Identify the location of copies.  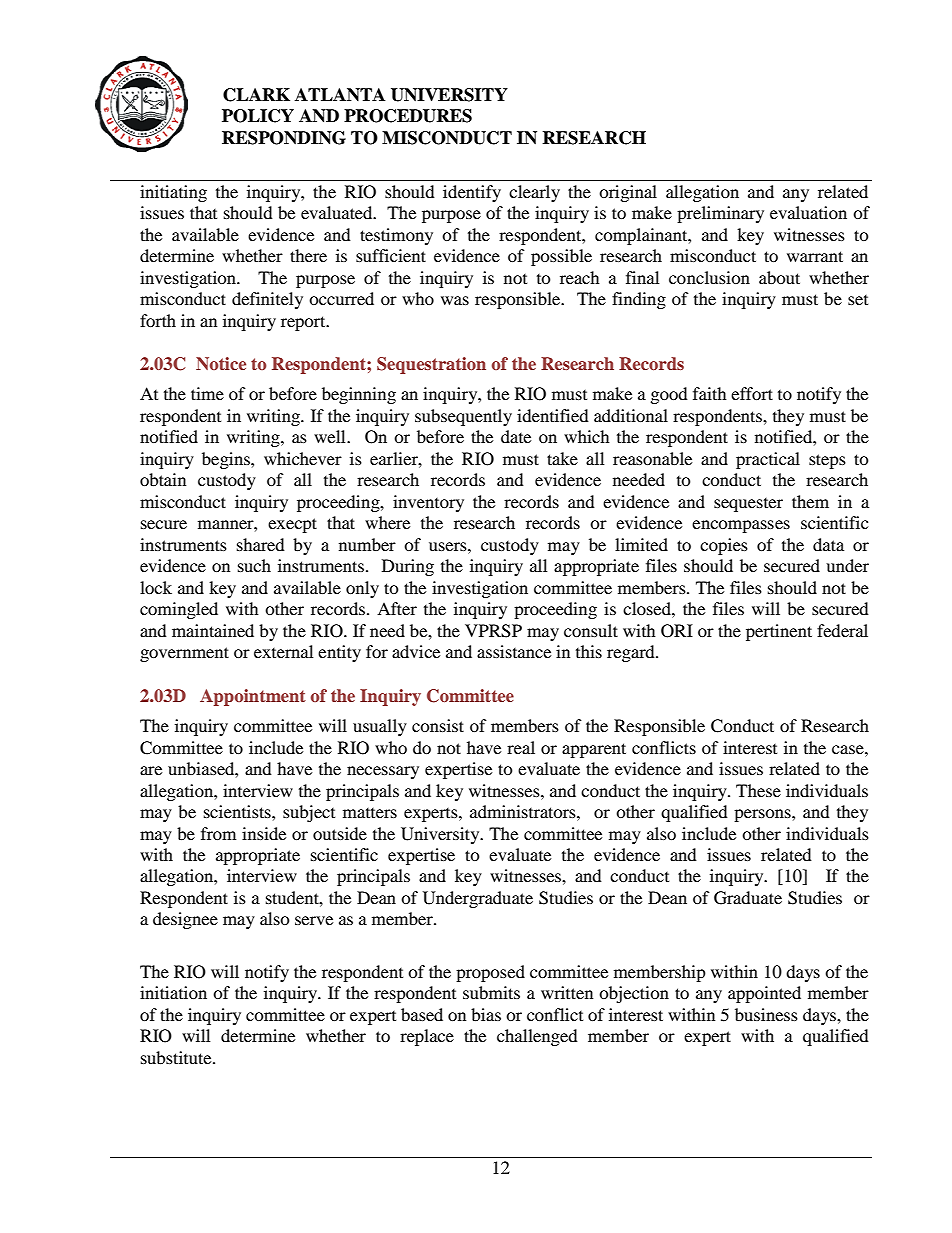
(724, 546).
